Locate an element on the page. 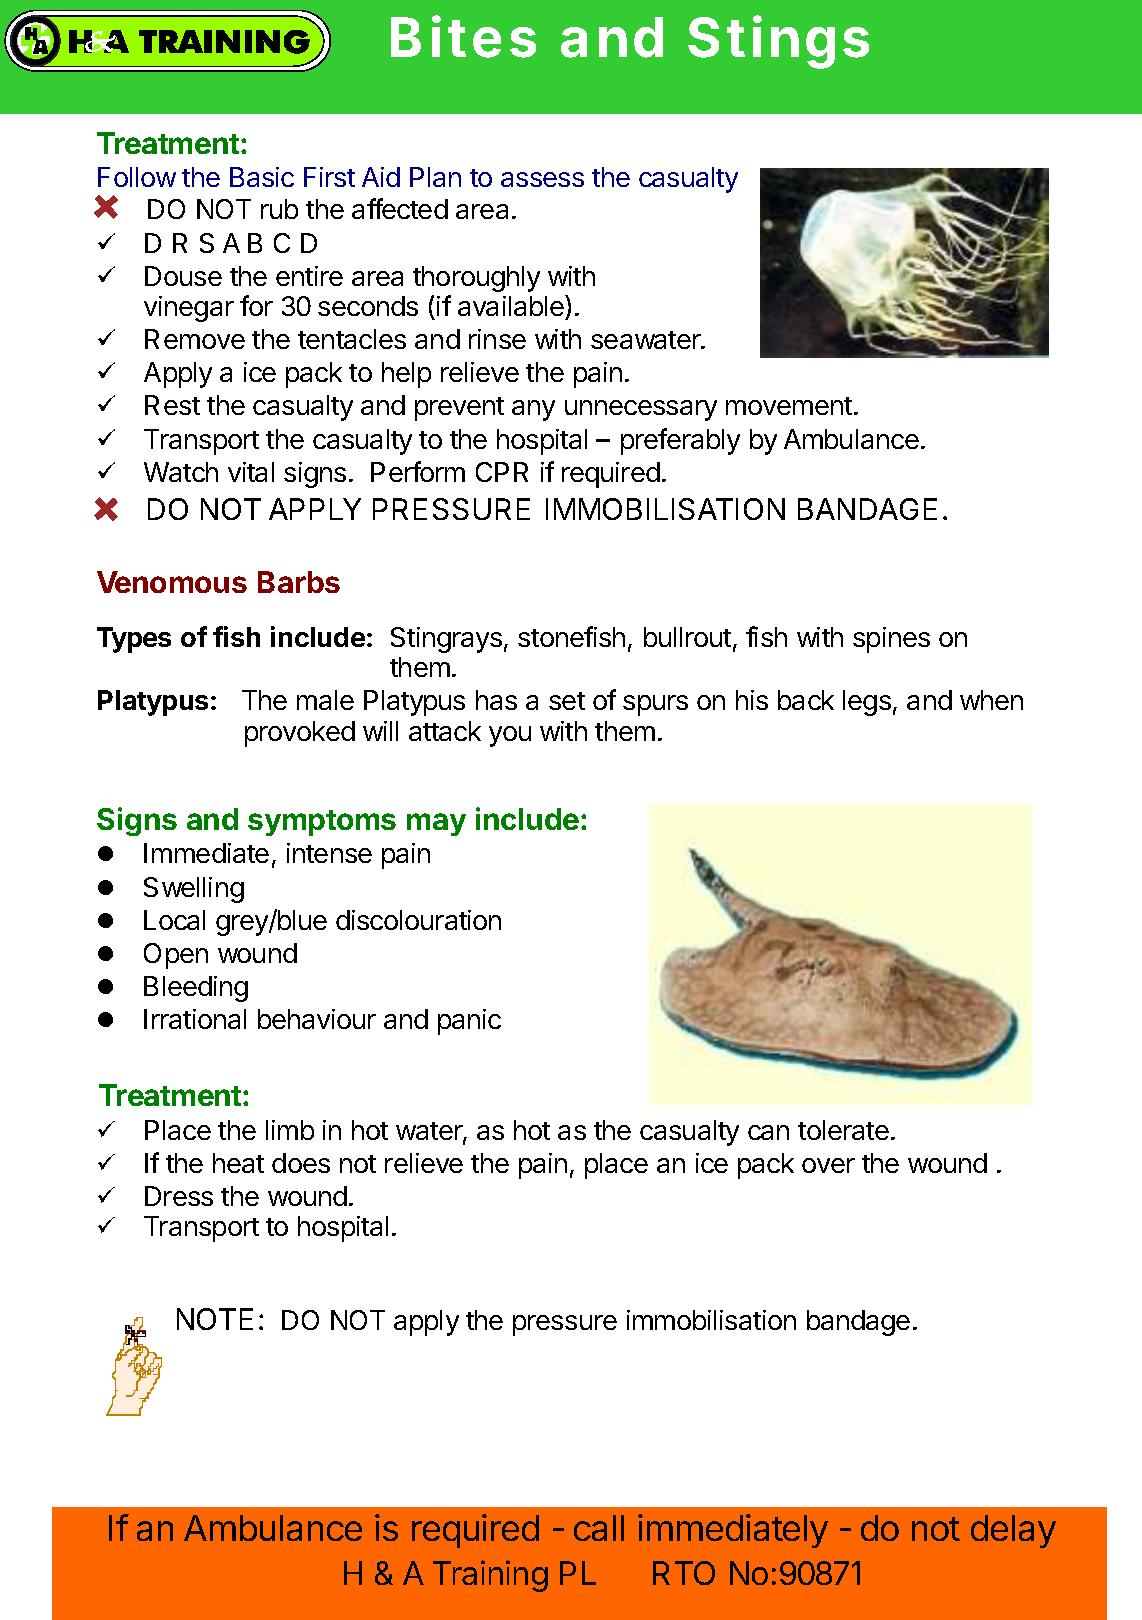  vital is located at coordinates (251, 472).
